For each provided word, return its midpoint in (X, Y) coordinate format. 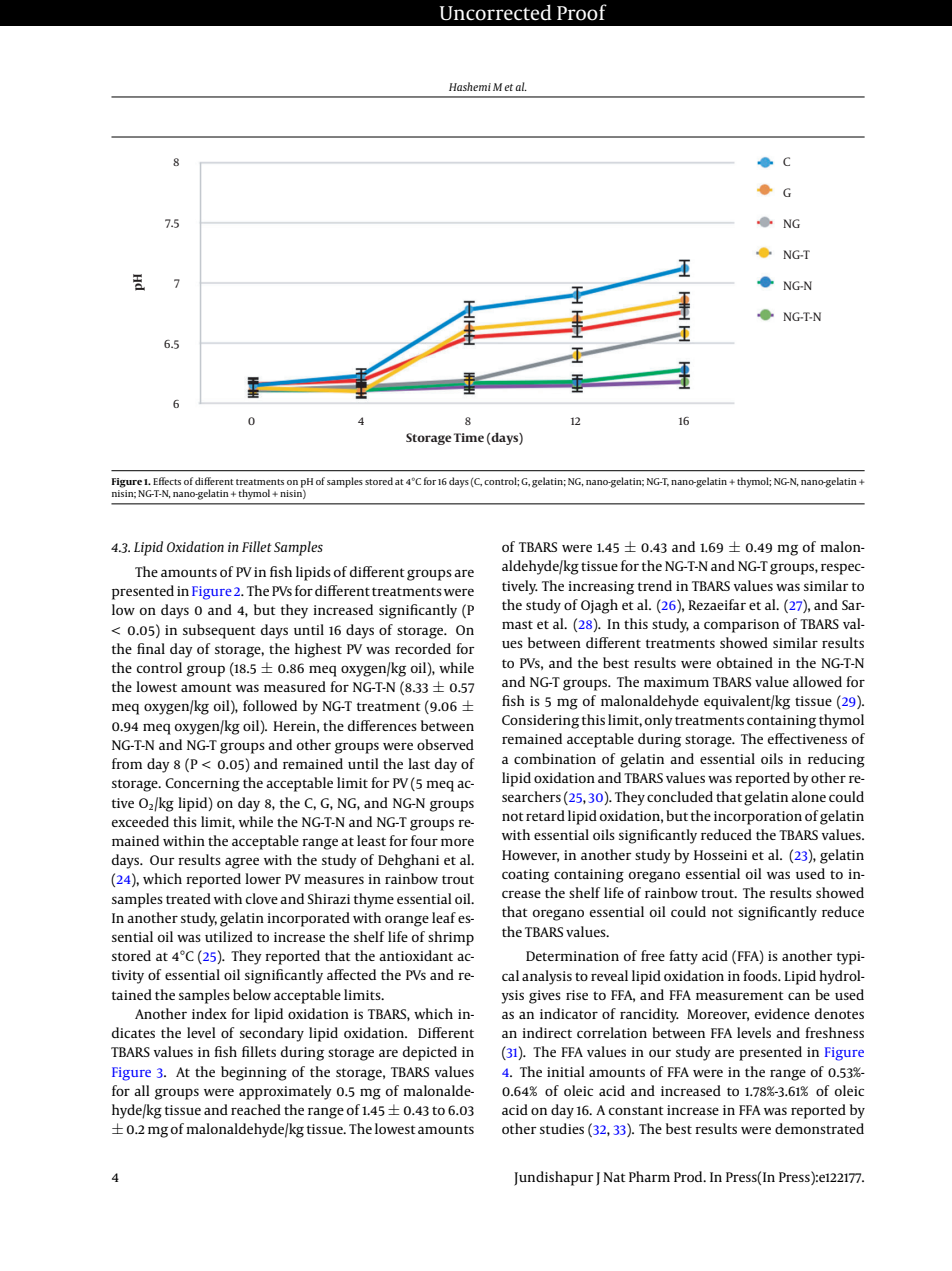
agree (242, 863)
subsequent (219, 631)
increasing (601, 588)
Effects (167, 481)
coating (525, 876)
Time (468, 437)
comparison (741, 626)
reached (256, 1109)
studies (562, 1128)
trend (655, 585)
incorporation (758, 818)
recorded (423, 648)
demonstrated (819, 1128)
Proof (582, 12)
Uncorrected (495, 12)
